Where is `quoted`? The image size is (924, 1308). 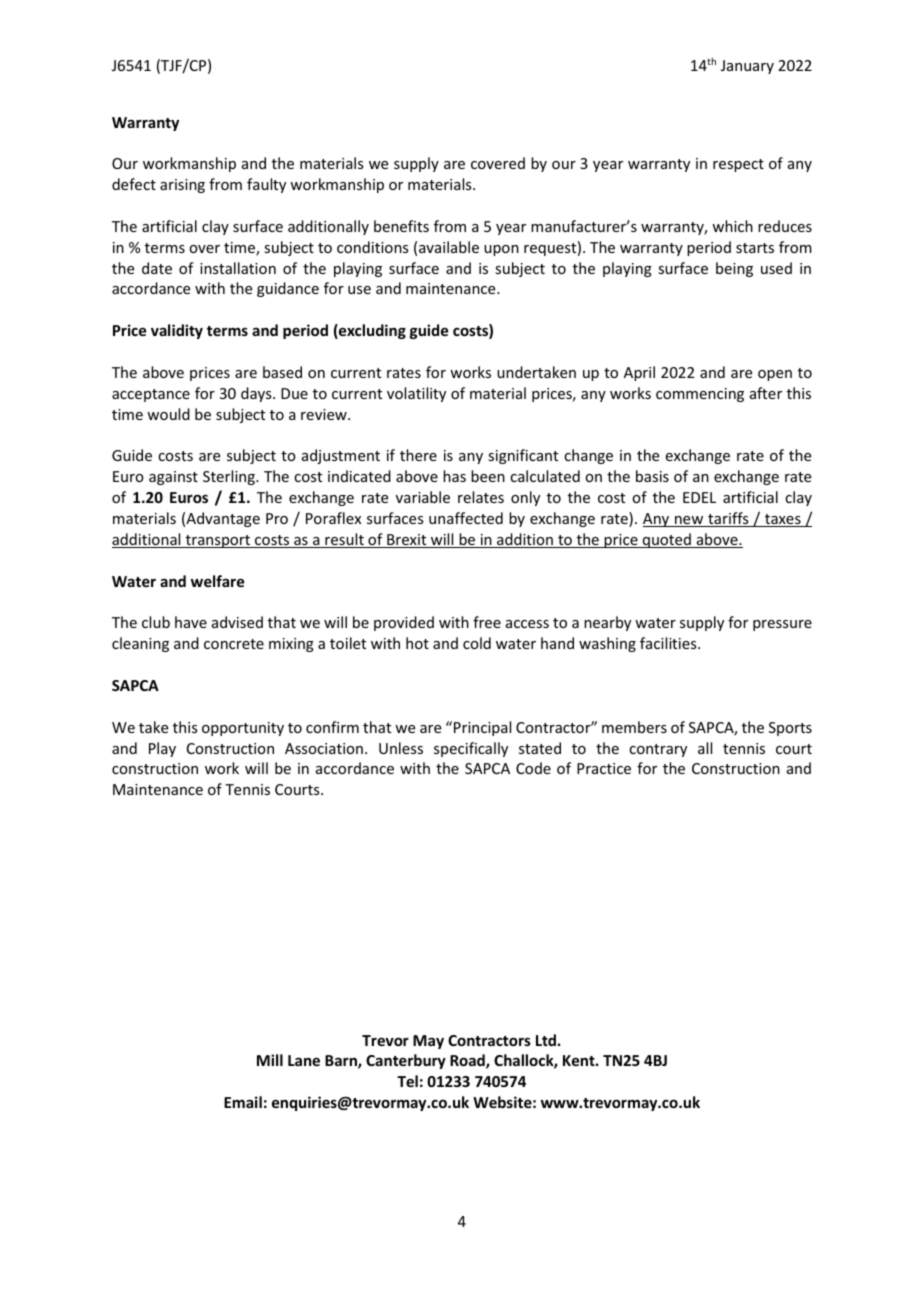 quoted is located at coordinates (666, 540).
